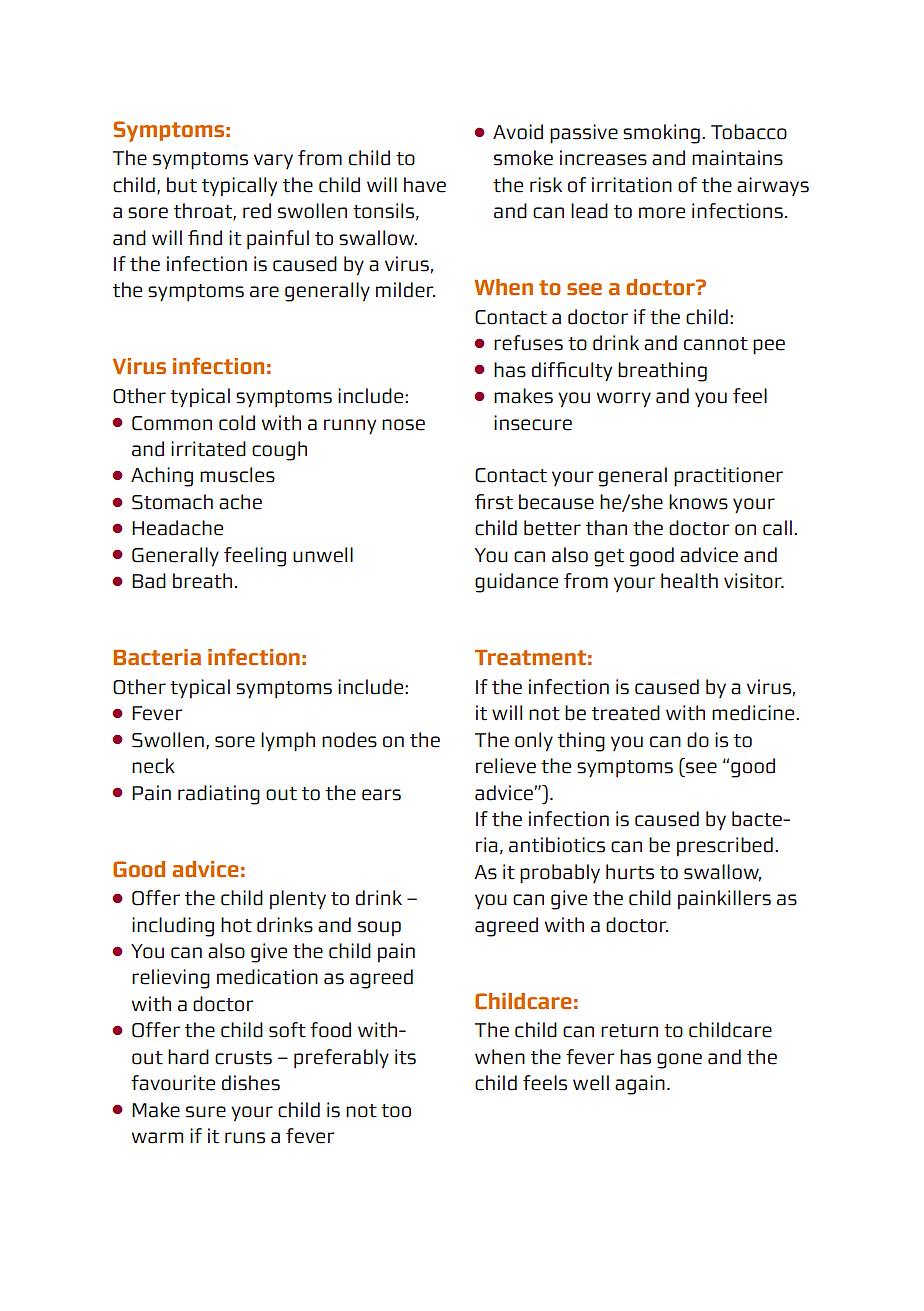 The image size is (924, 1311). What do you see at coordinates (425, 185) in the screenshot?
I see `have` at bounding box center [425, 185].
